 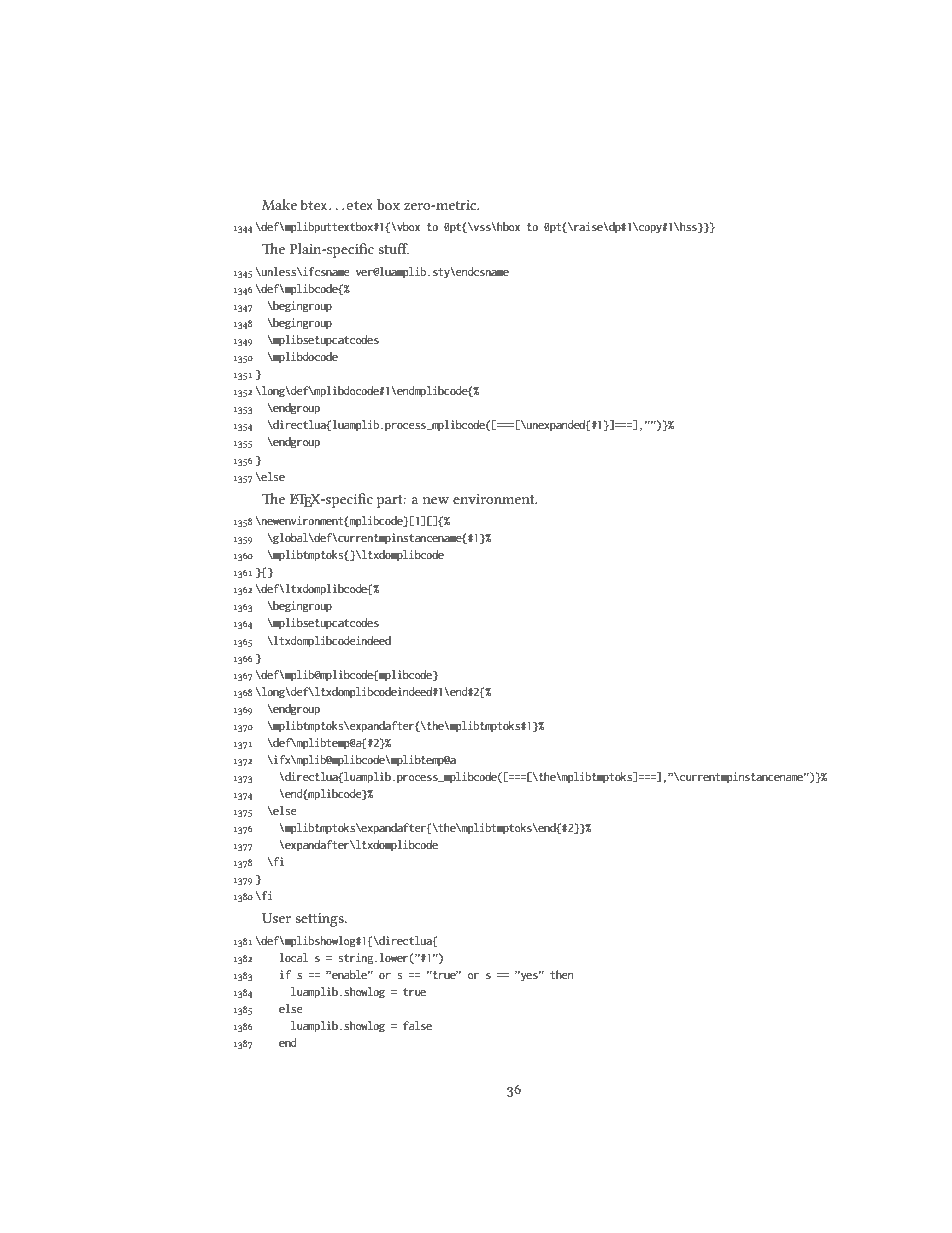 I want to click on Make, so click(x=279, y=204).
